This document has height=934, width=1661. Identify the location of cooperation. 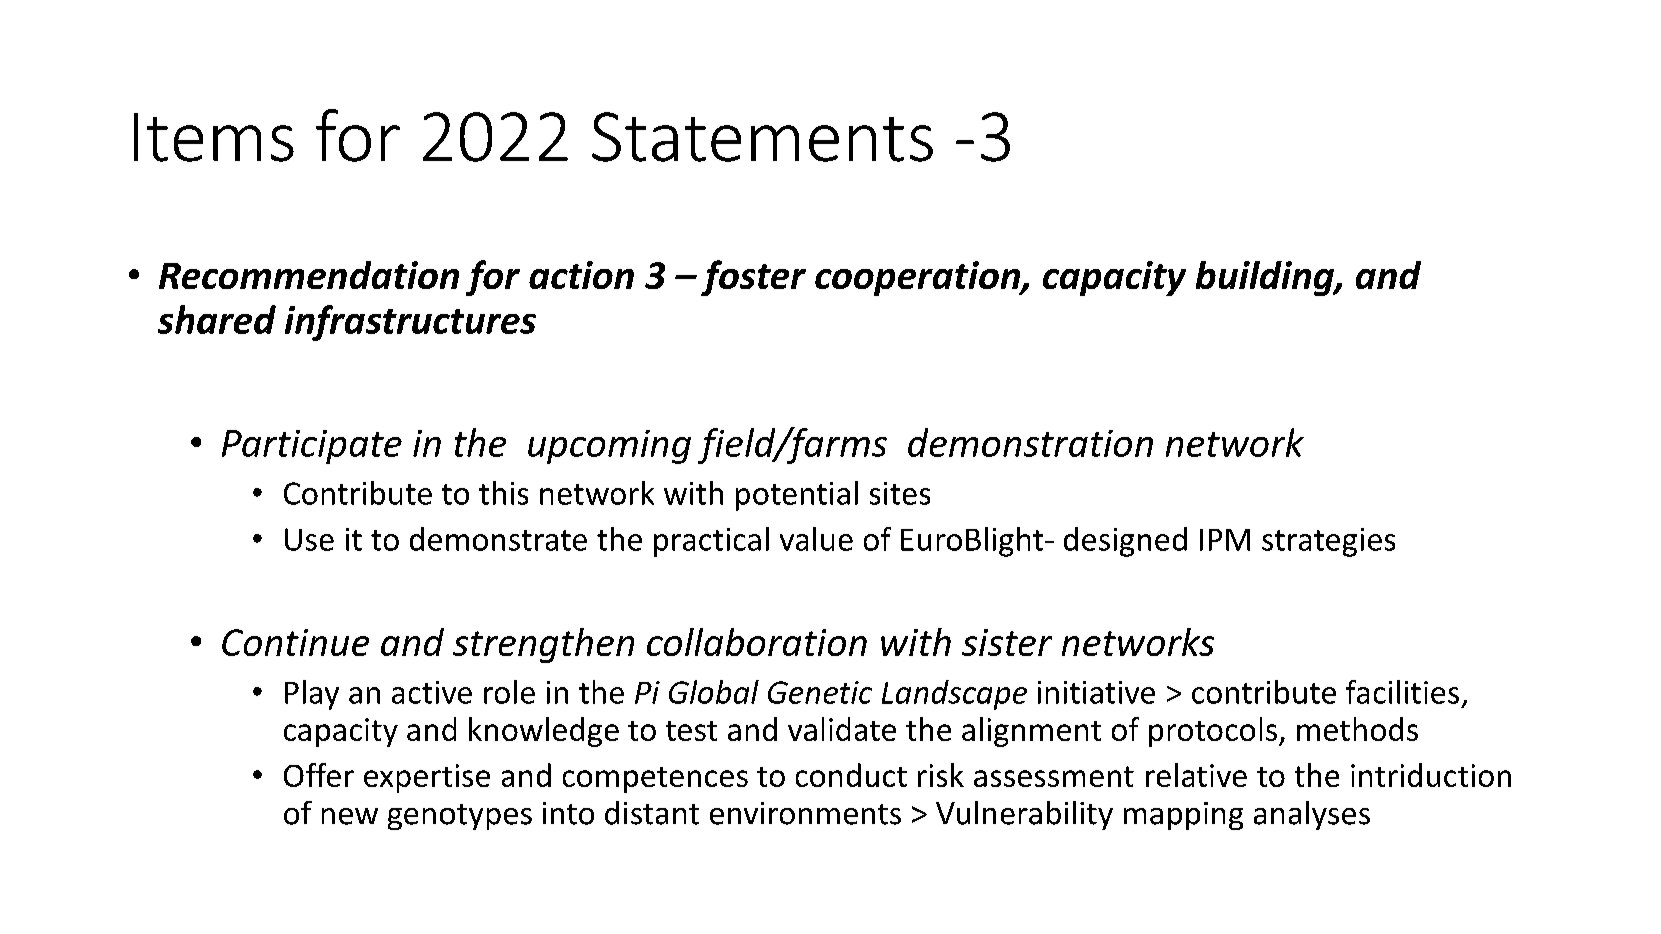
(918, 278).
